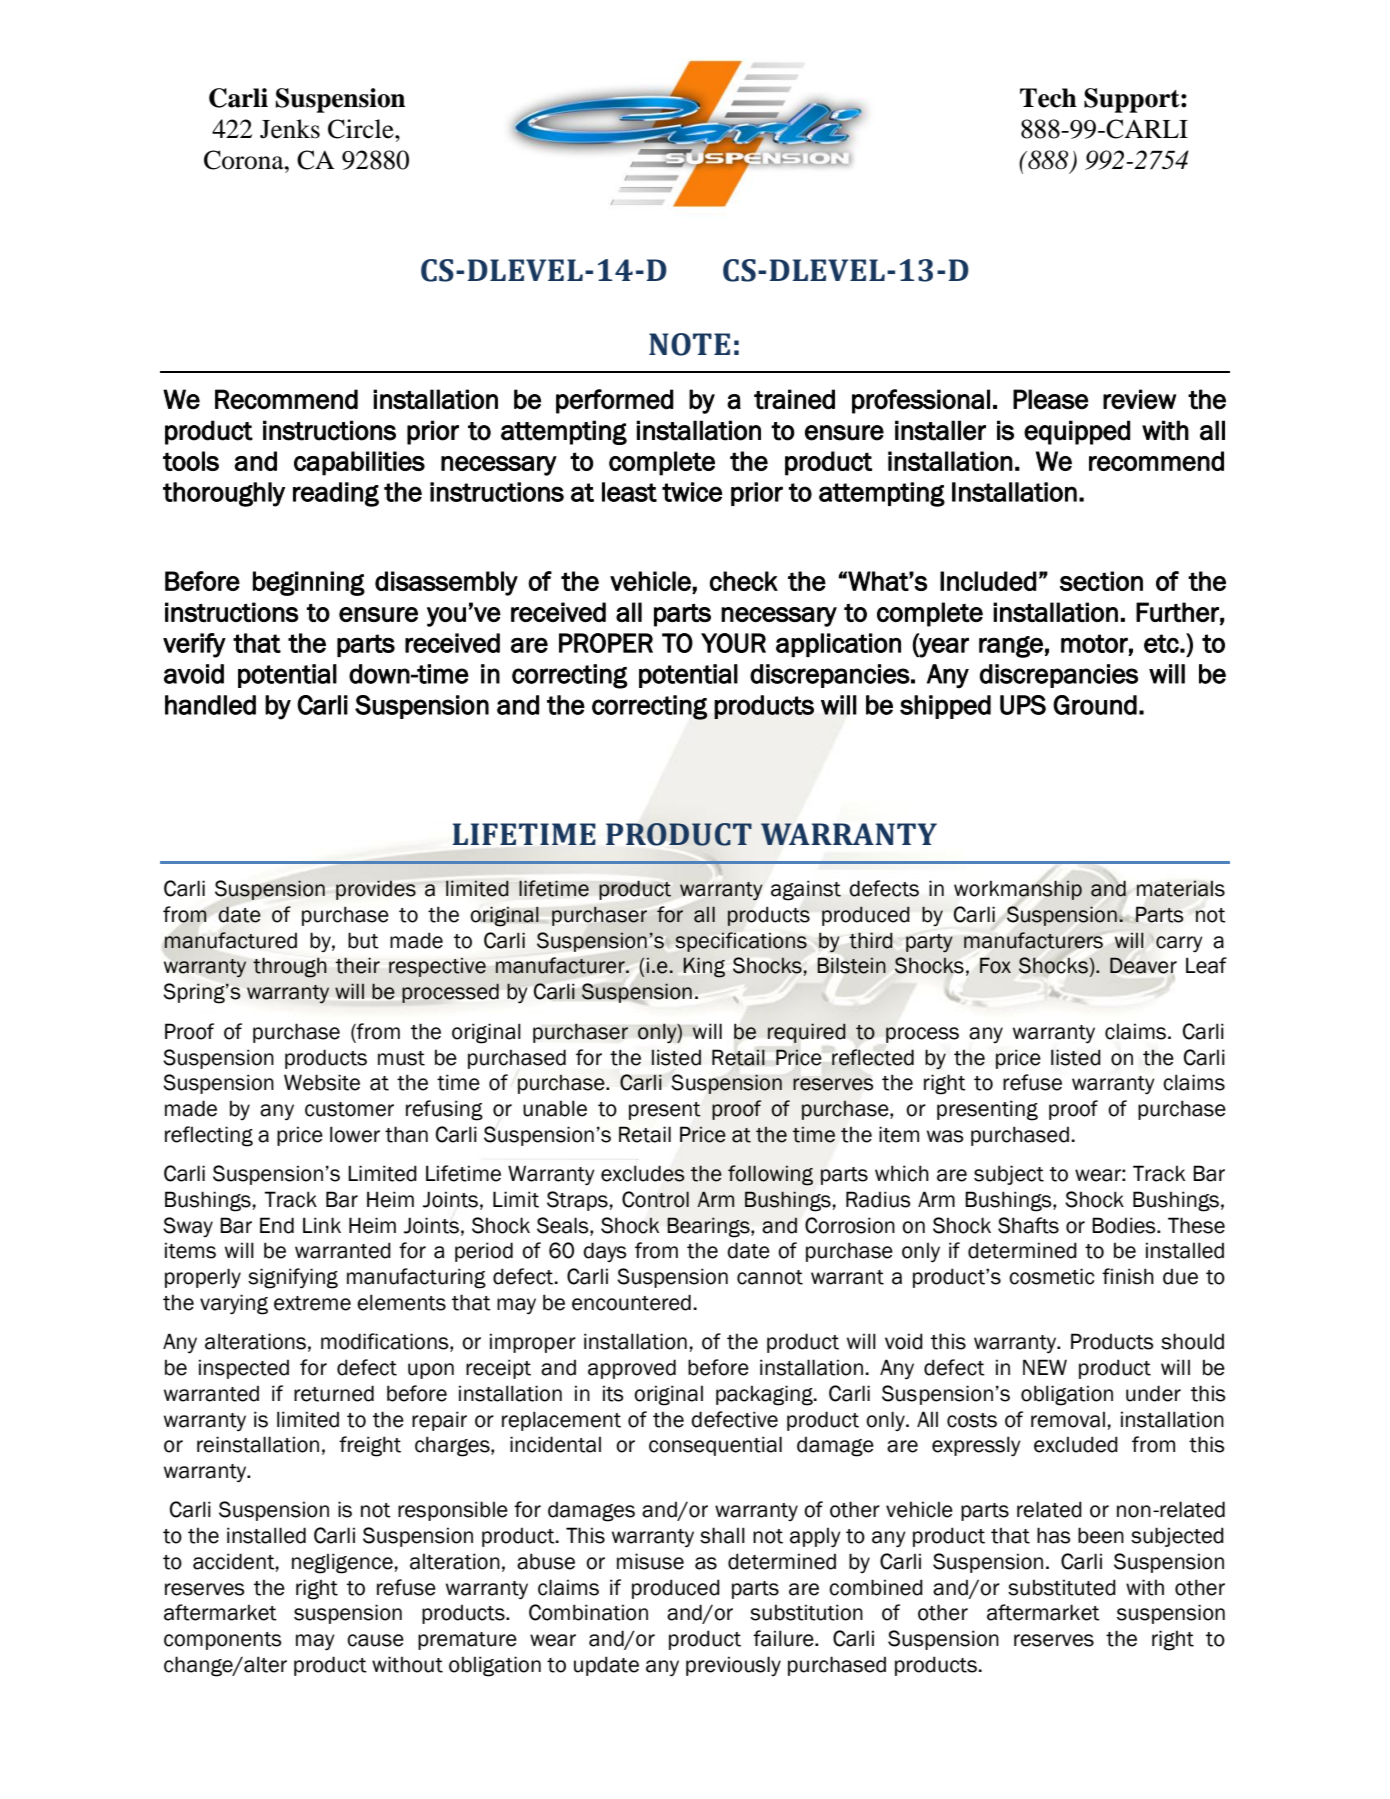  I want to click on cause, so click(375, 1640).
